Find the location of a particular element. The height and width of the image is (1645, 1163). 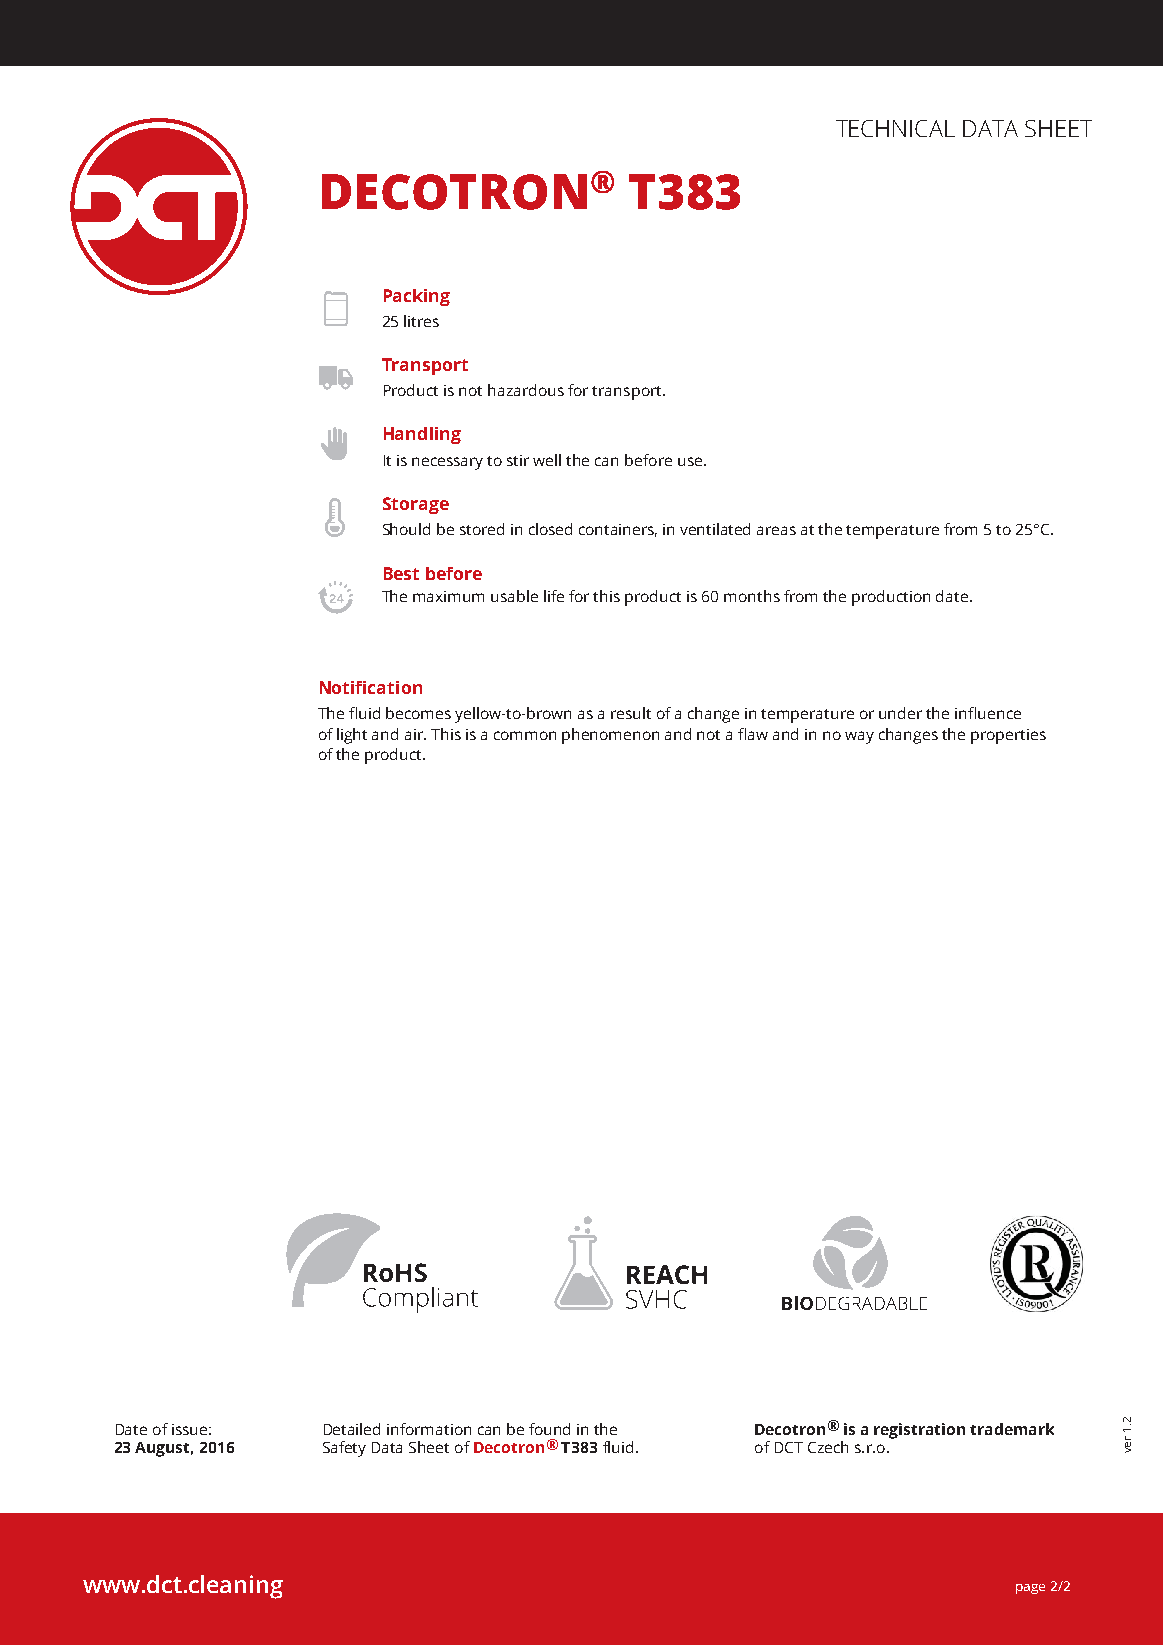

information is located at coordinates (429, 1429).
